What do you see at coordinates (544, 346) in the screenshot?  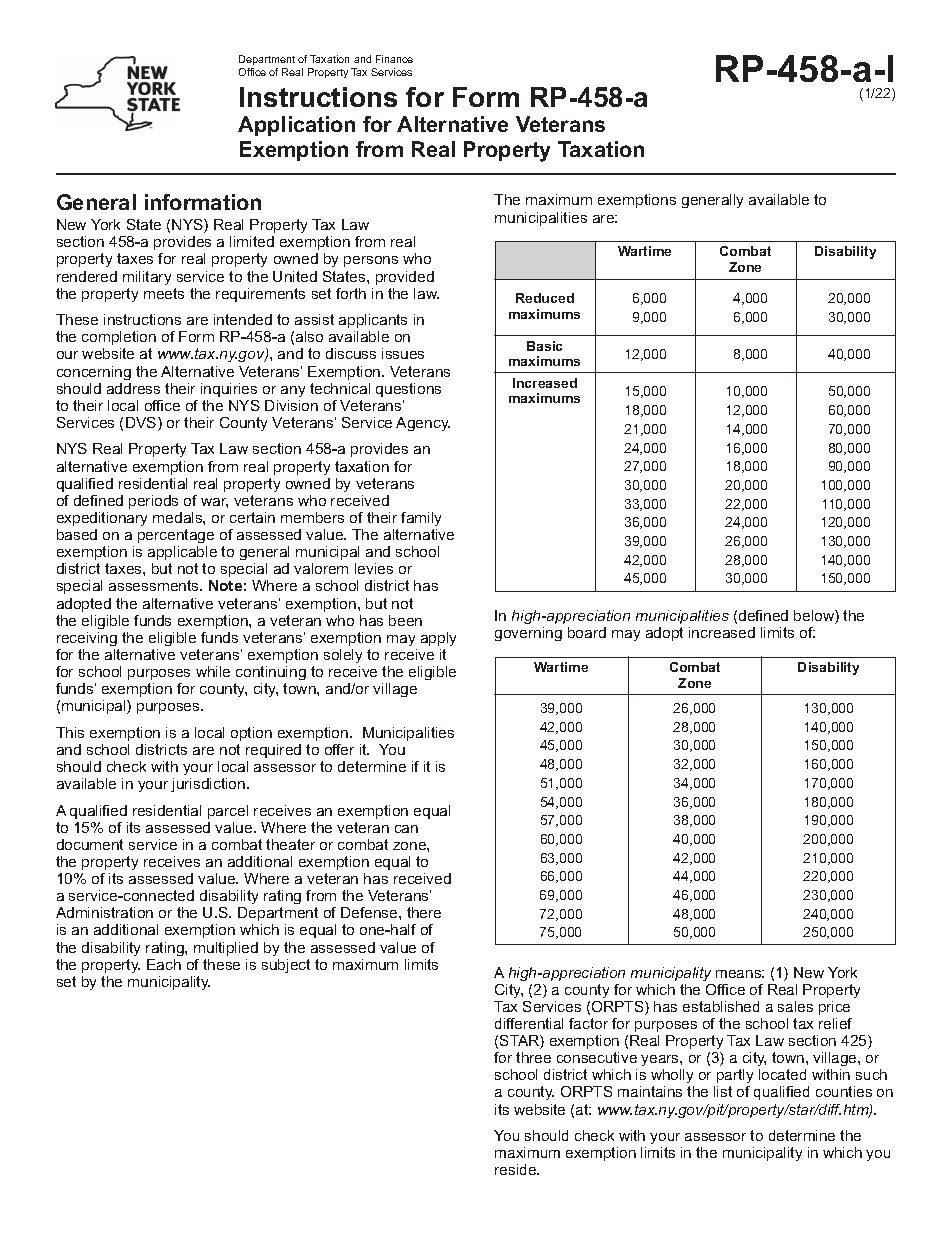 I see `Basic` at bounding box center [544, 346].
